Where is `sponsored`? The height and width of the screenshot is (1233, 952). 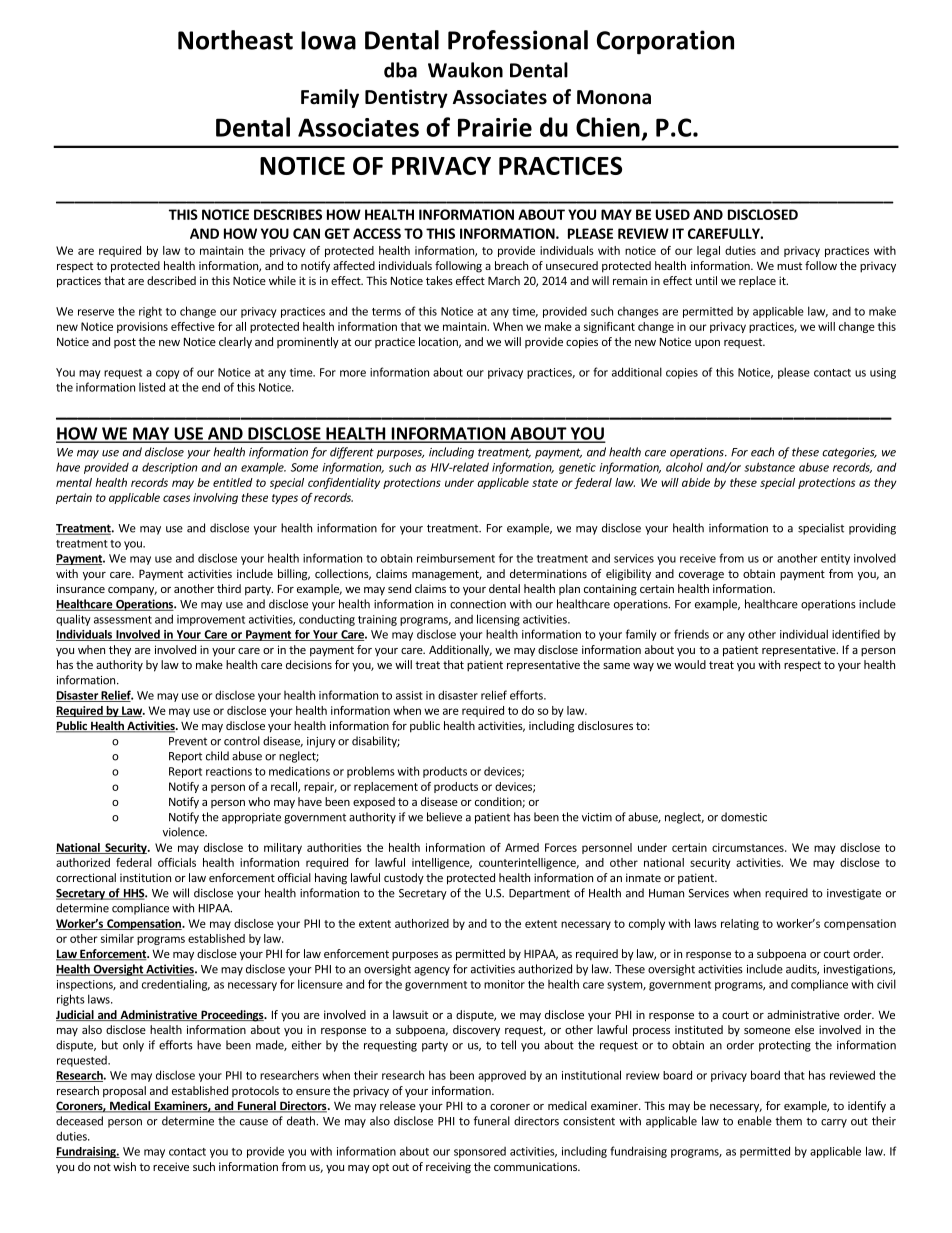 sponsored is located at coordinates (480, 1152).
